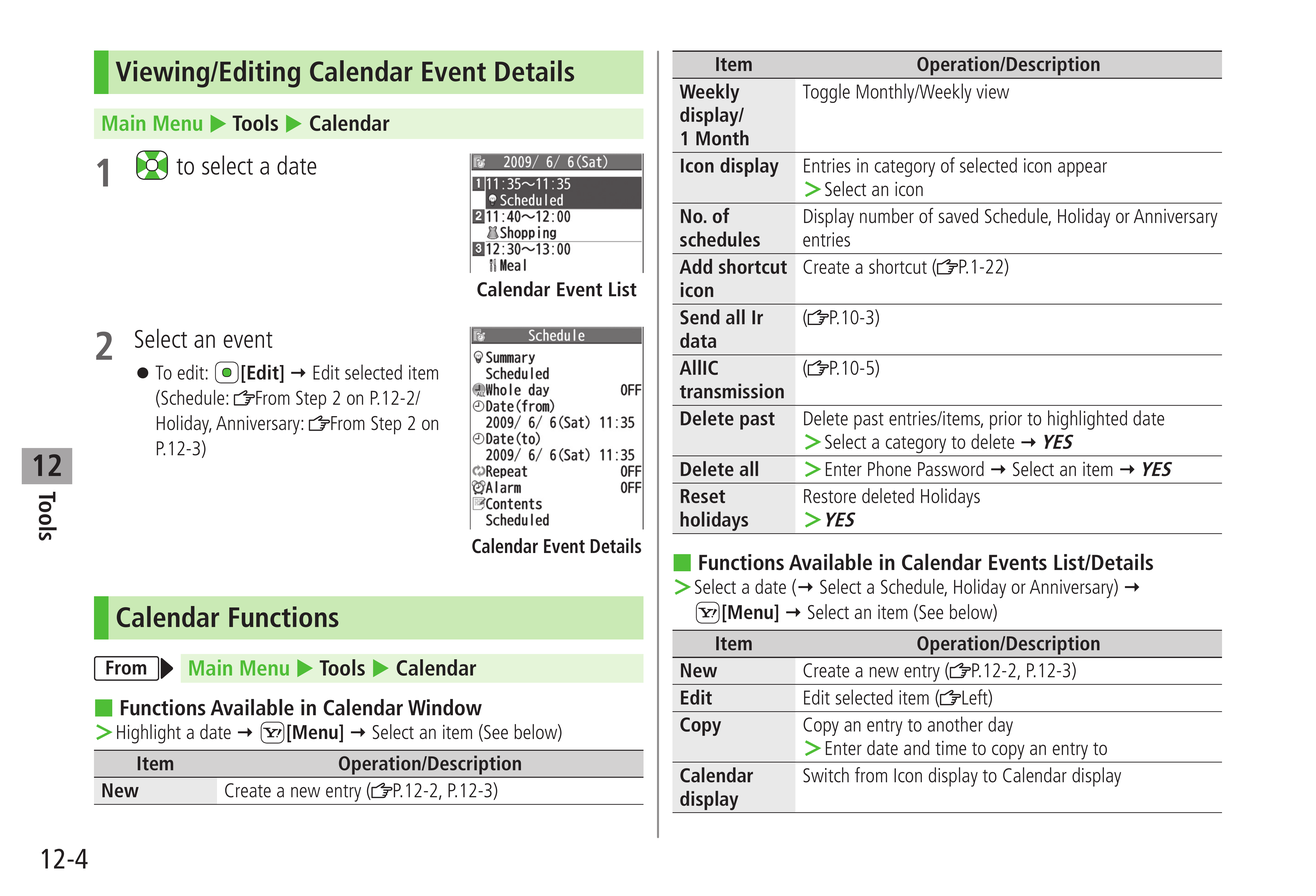  Describe the element at coordinates (958, 215) in the screenshot. I see `saved` at that location.
